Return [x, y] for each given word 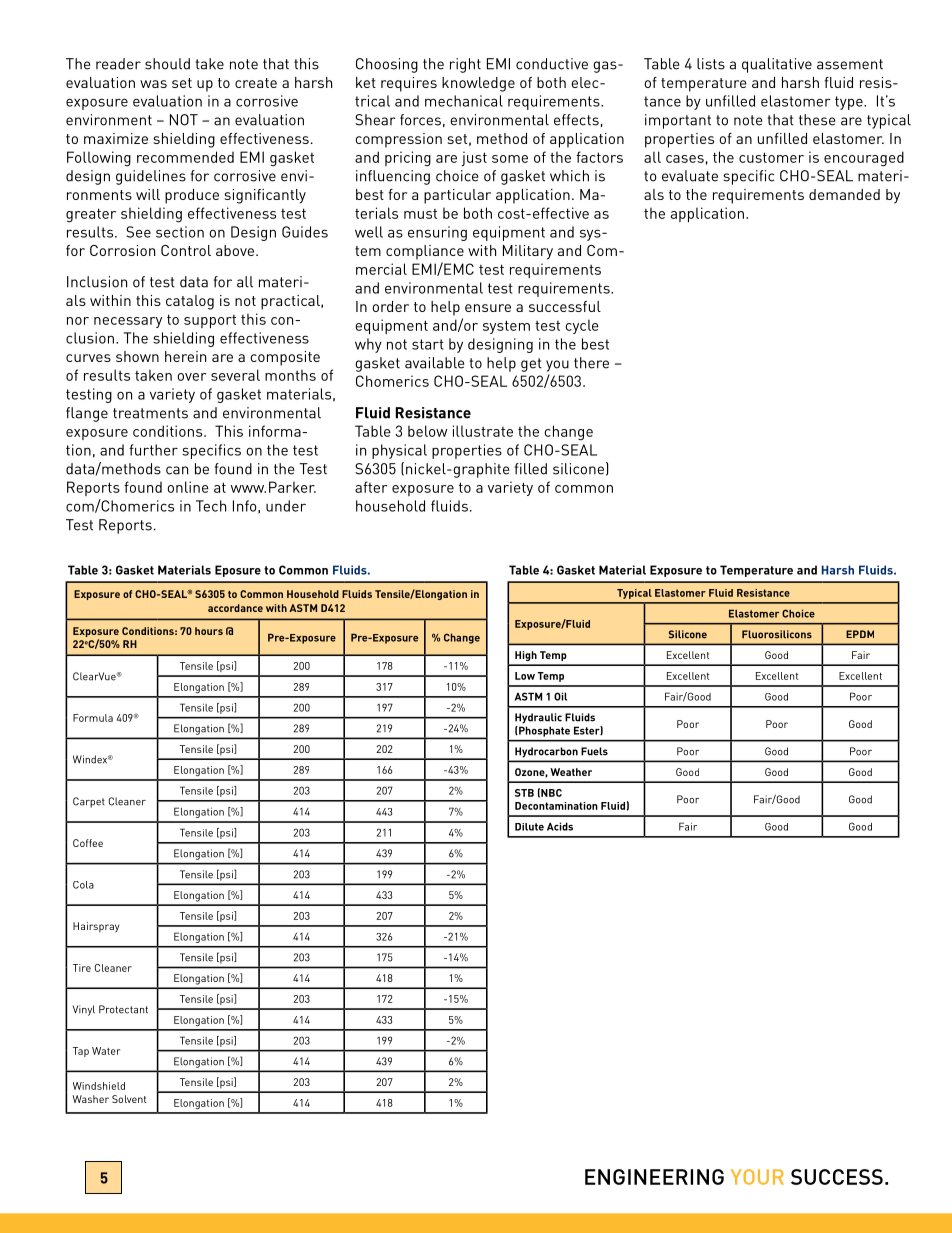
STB [524, 793]
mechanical [464, 101]
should [167, 64]
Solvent [129, 1099]
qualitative [777, 65]
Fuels [594, 751]
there [591, 363]
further [153, 450]
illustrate [483, 431]
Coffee [88, 843]
